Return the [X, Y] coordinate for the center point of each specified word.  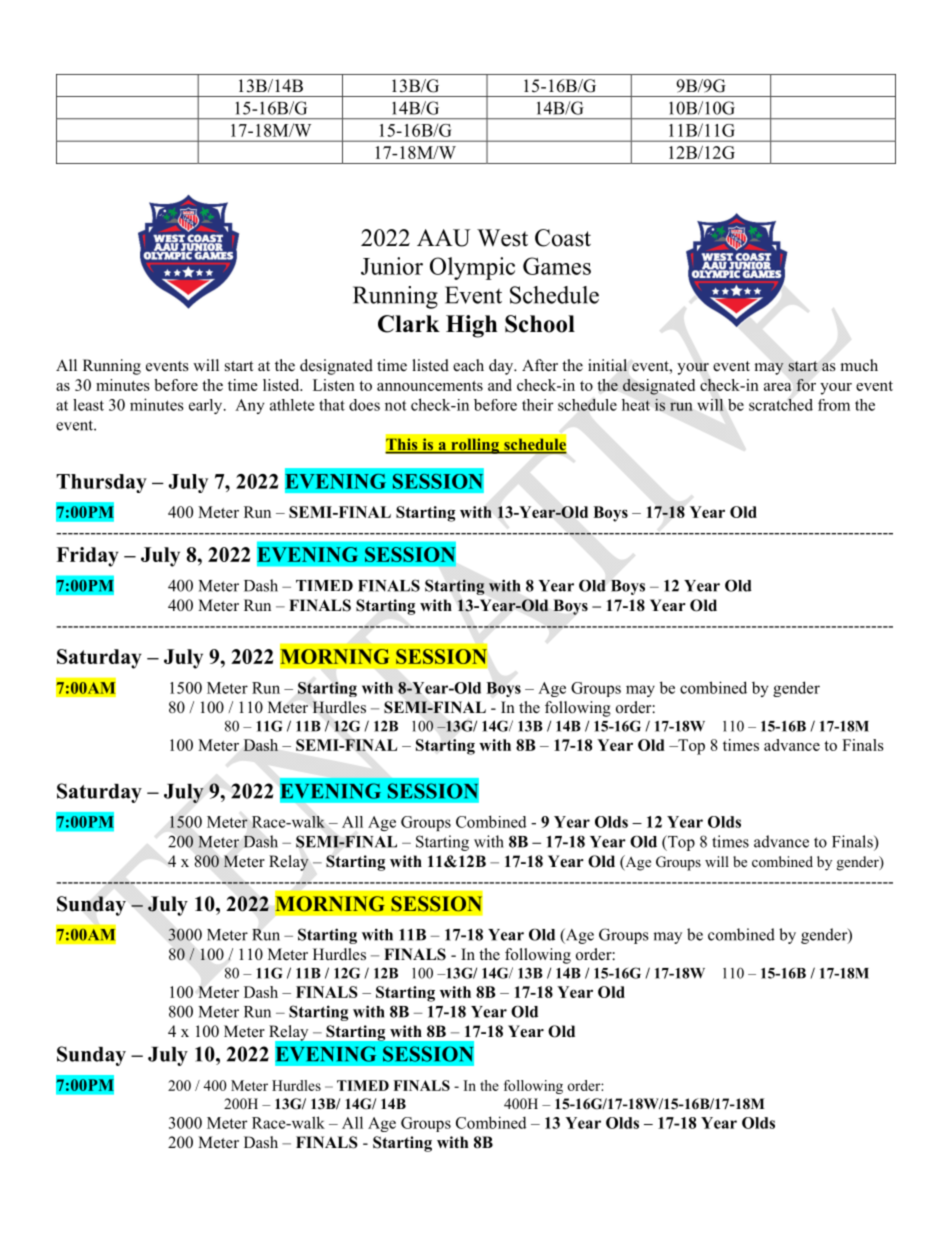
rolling [475, 446]
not [396, 405]
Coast [563, 238]
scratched [781, 405]
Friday [87, 557]
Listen [334, 385]
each [468, 365]
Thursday [101, 483]
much [859, 365]
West [502, 238]
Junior [392, 266]
